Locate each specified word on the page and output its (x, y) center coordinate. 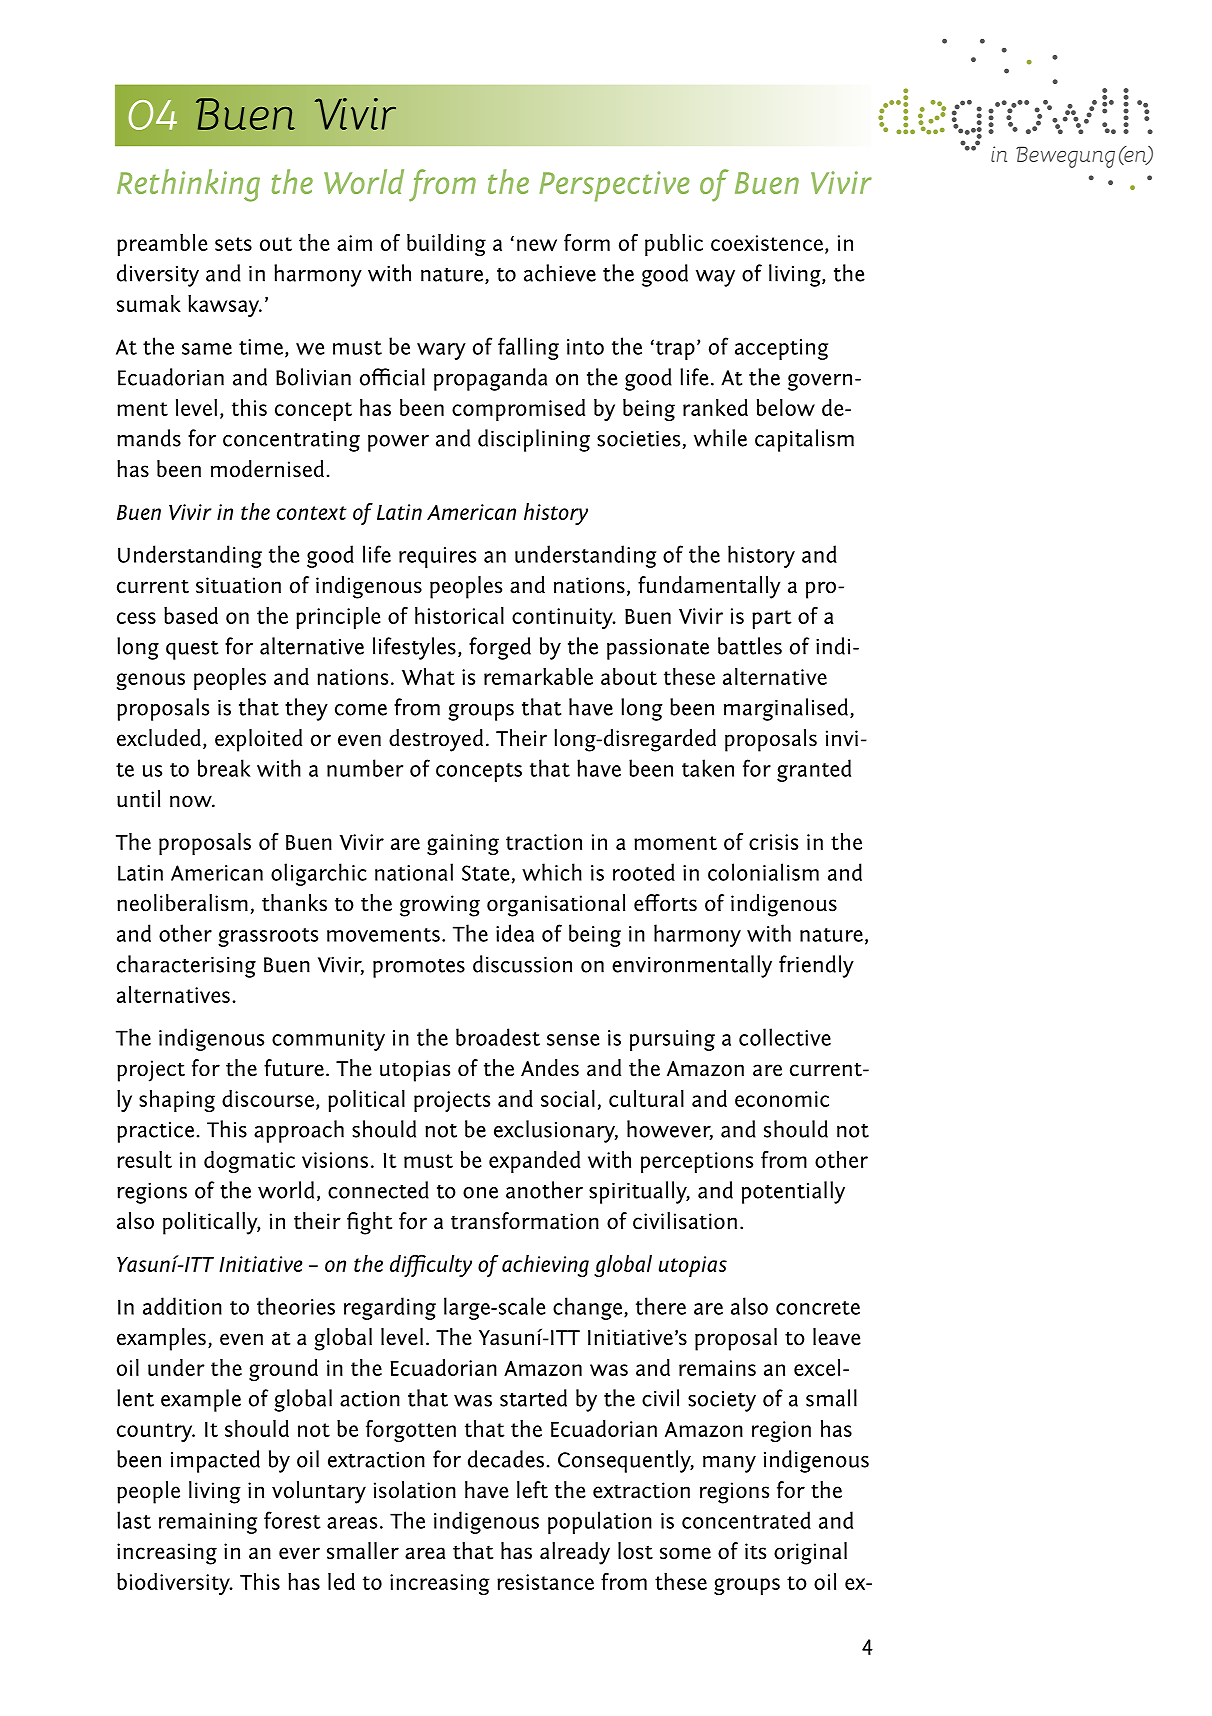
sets (233, 244)
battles (750, 646)
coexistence (767, 243)
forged (500, 648)
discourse (268, 1098)
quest (192, 650)
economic (782, 1099)
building (446, 245)
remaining (208, 1523)
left (532, 1490)
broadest (498, 1037)
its (755, 1551)
